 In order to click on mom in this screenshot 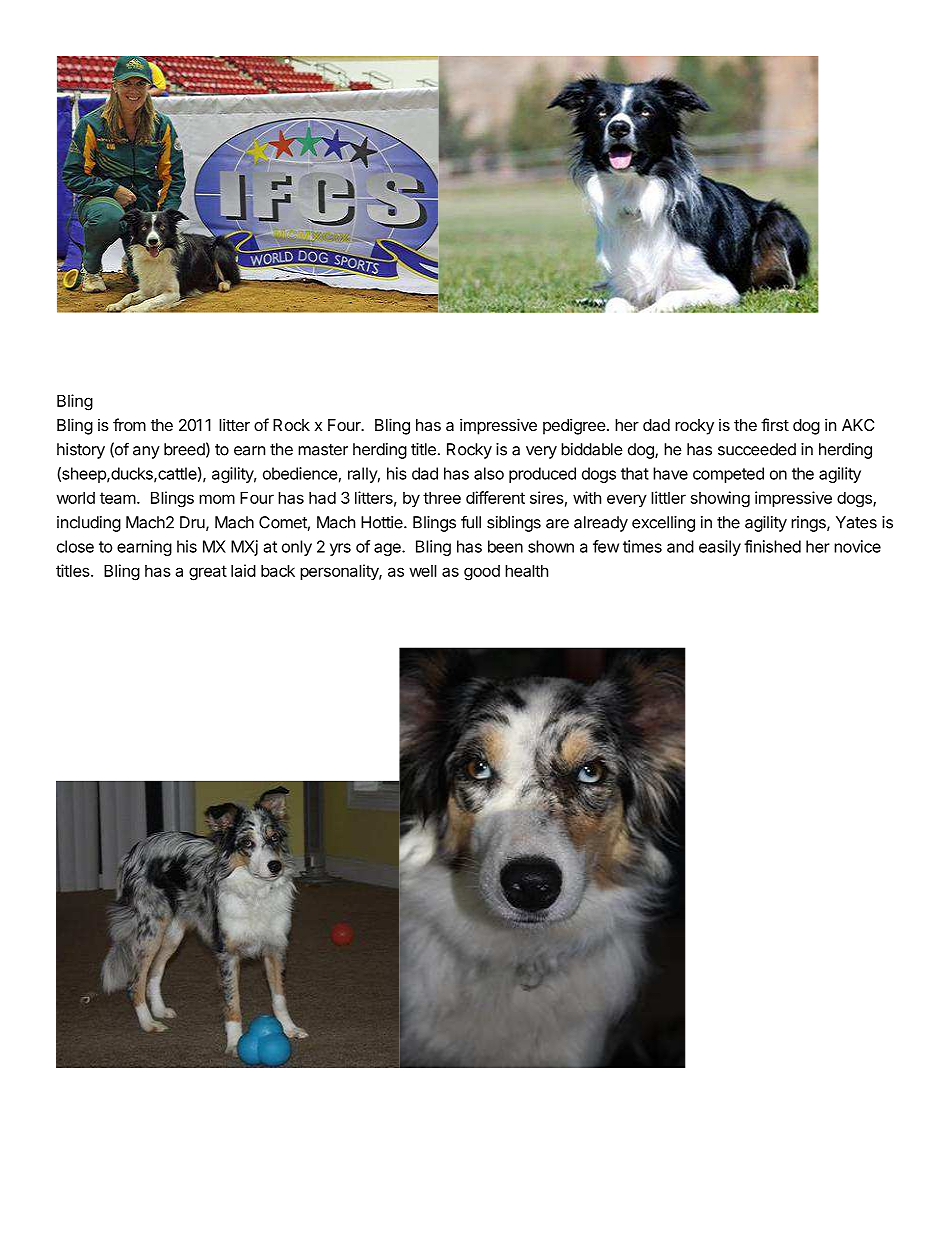, I will do `click(217, 499)`.
